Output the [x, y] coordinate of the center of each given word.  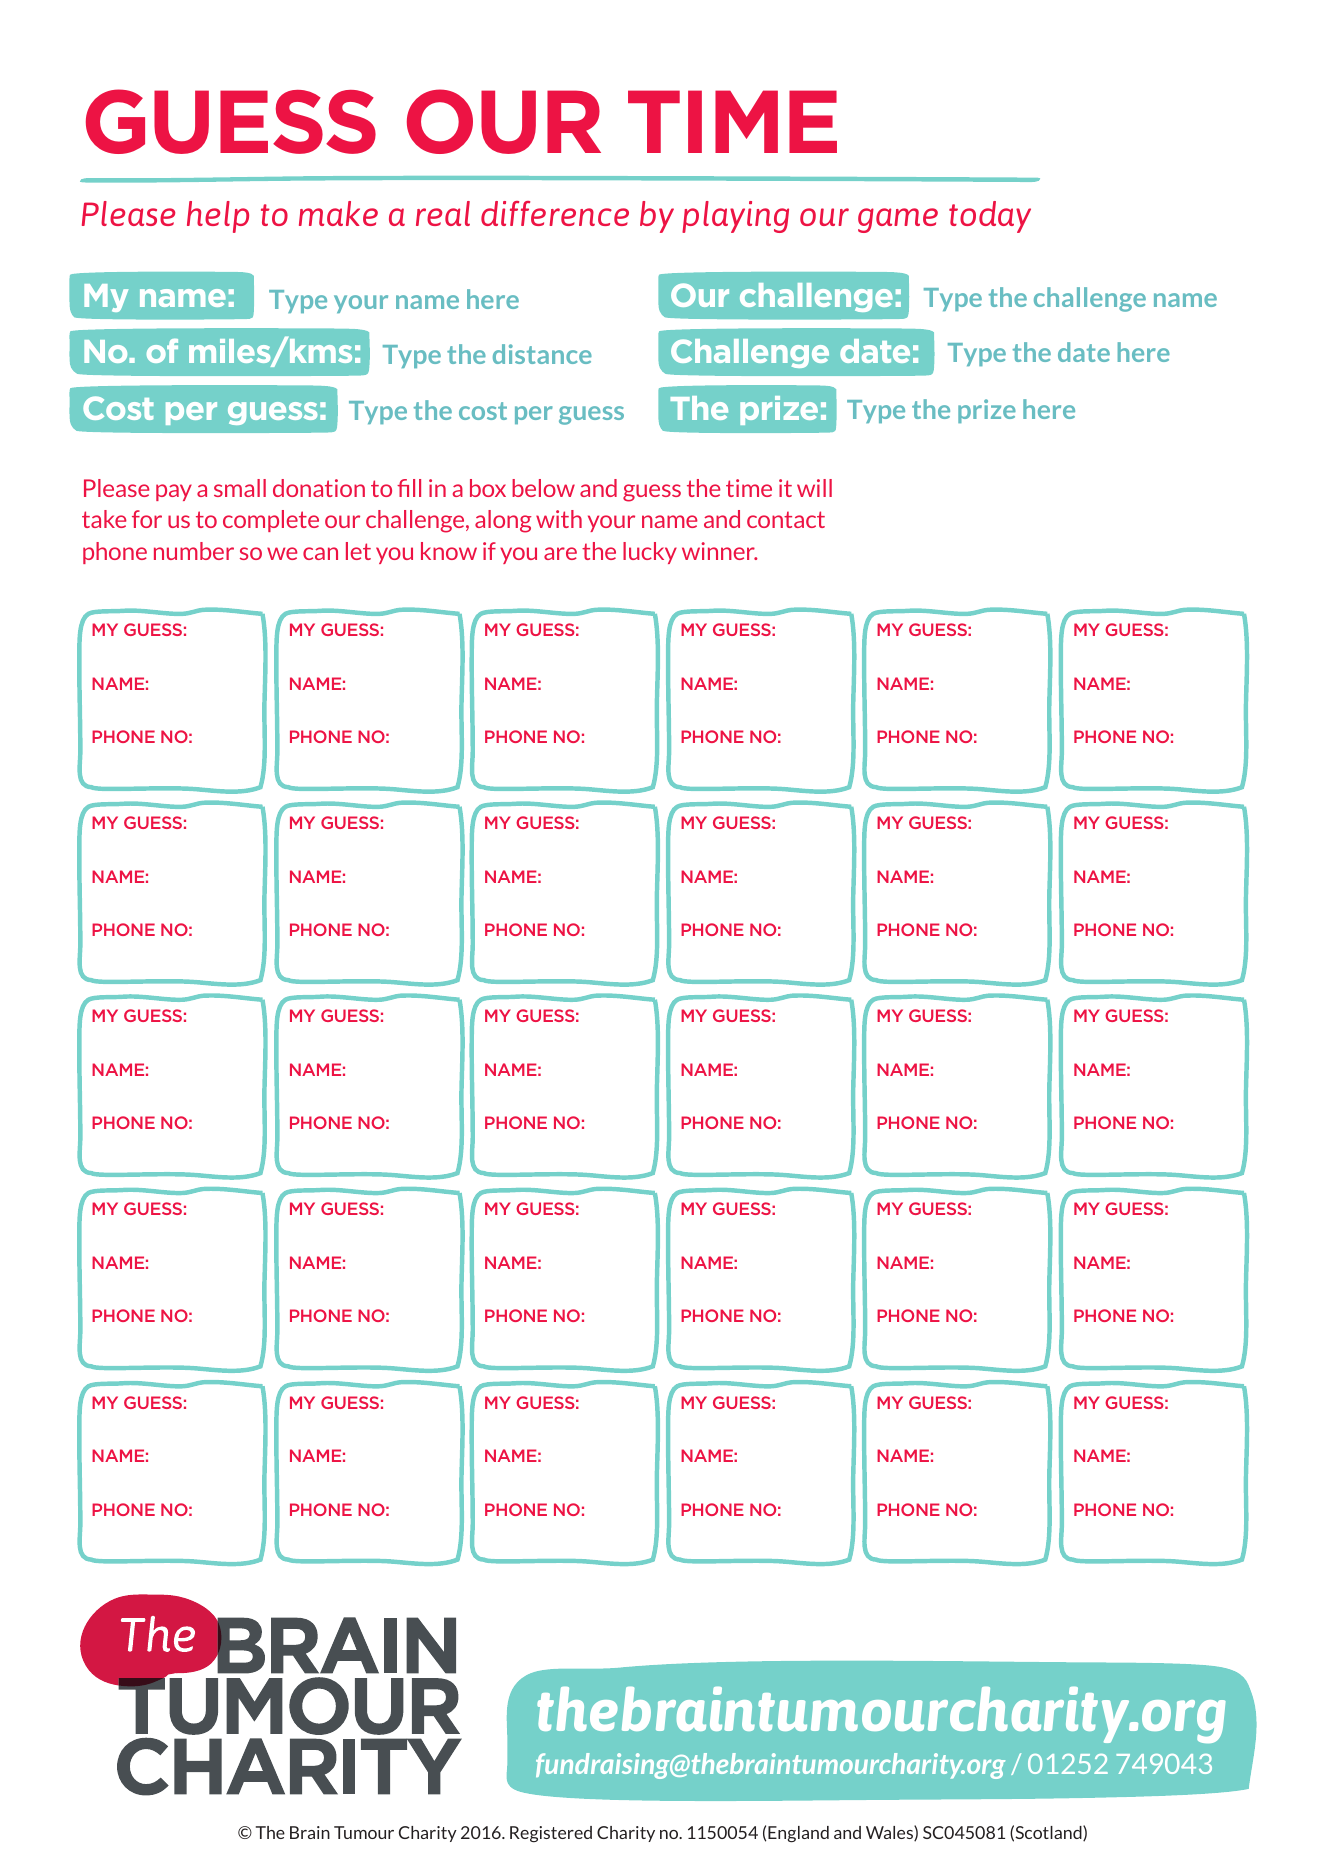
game [898, 220]
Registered [551, 1834]
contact [786, 519]
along [503, 521]
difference [555, 213]
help [218, 217]
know [449, 551]
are [560, 553]
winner [719, 551]
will [814, 488]
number [194, 551]
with [559, 519]
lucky [650, 553]
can [320, 553]
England [798, 1834]
